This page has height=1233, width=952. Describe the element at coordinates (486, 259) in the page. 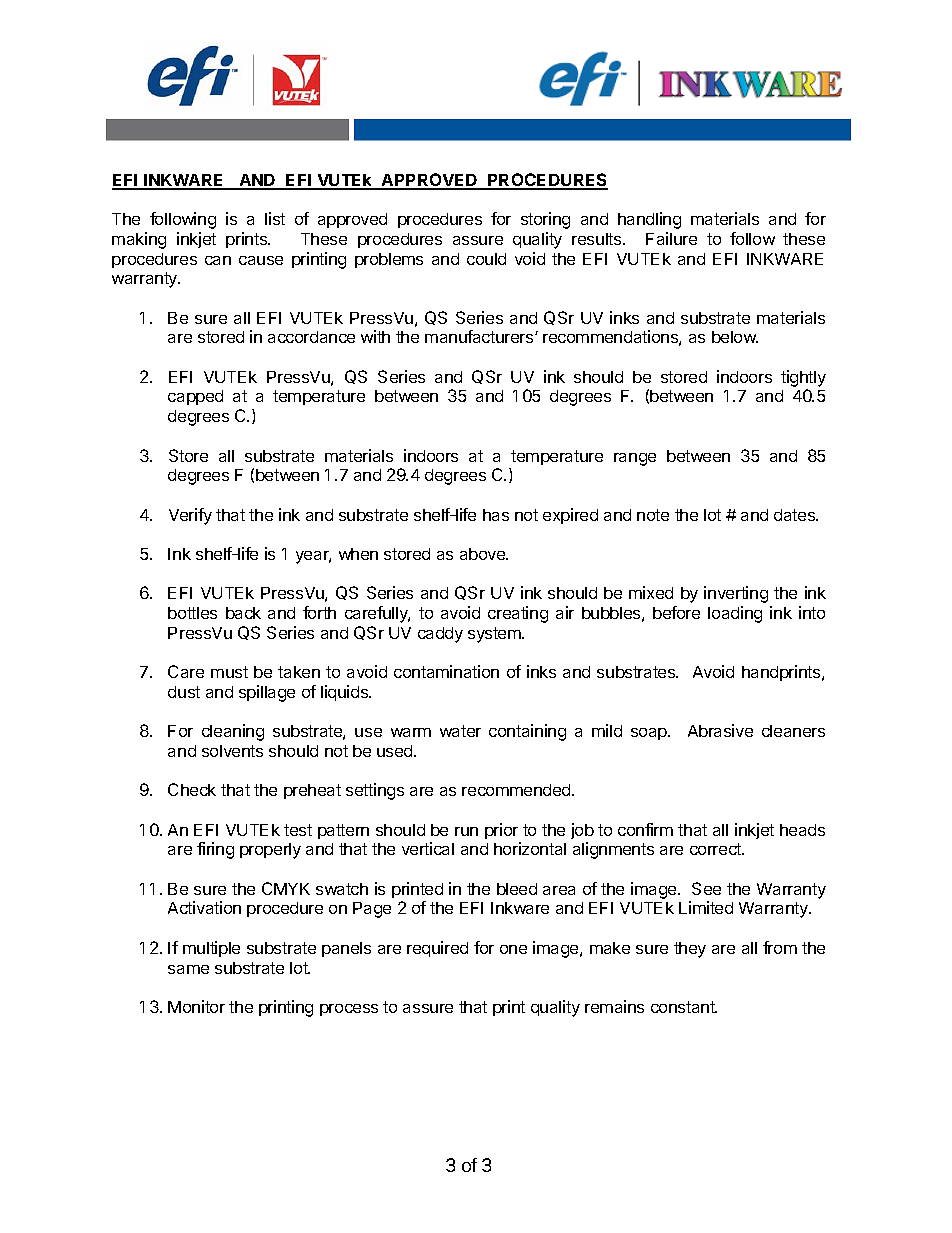

I see `could` at that location.
